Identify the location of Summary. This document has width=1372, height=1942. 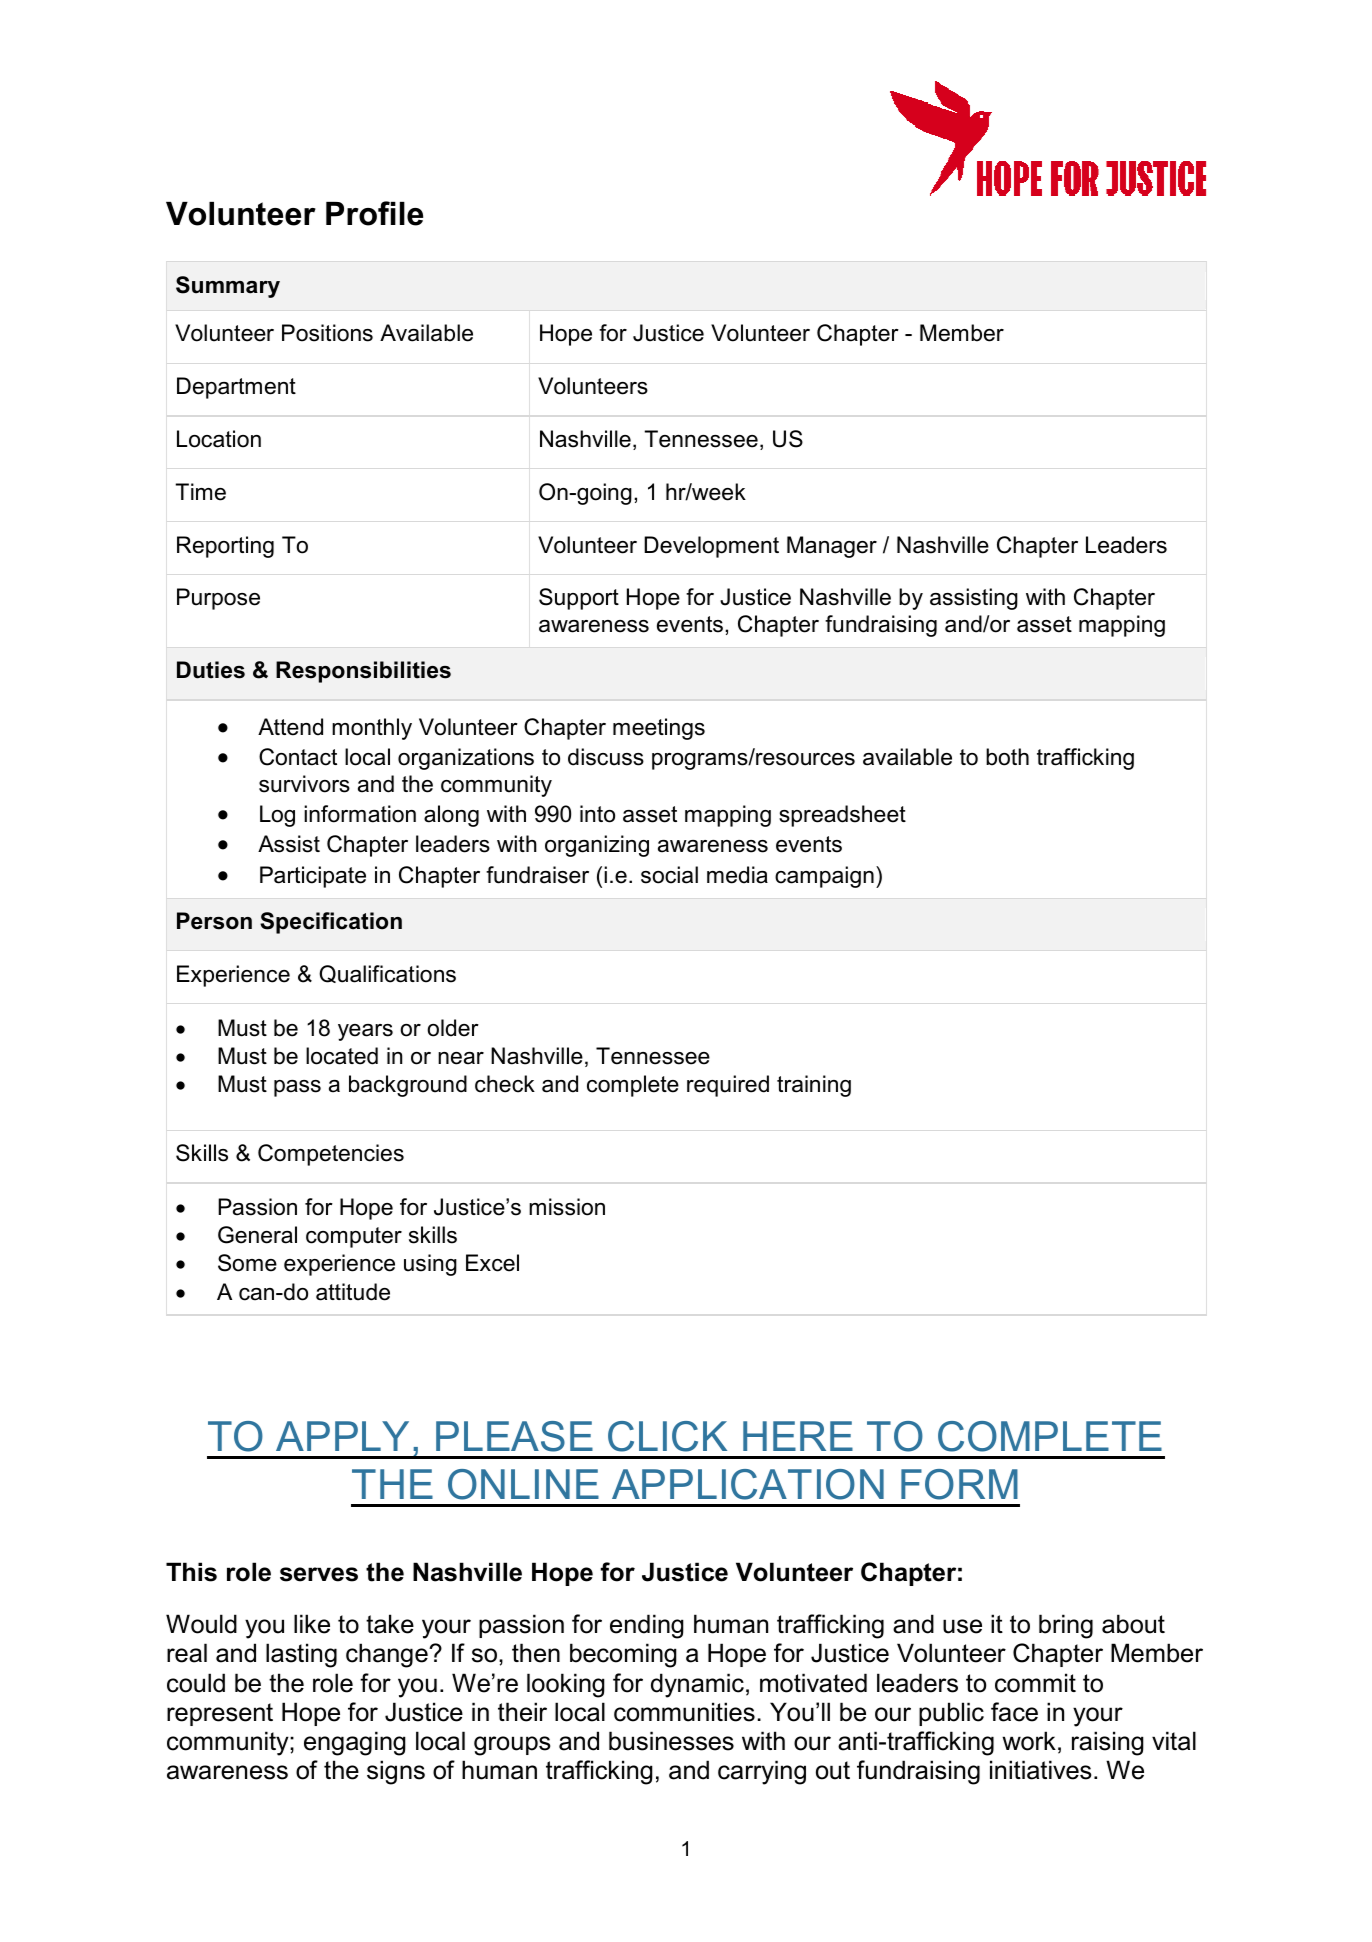
(228, 287).
